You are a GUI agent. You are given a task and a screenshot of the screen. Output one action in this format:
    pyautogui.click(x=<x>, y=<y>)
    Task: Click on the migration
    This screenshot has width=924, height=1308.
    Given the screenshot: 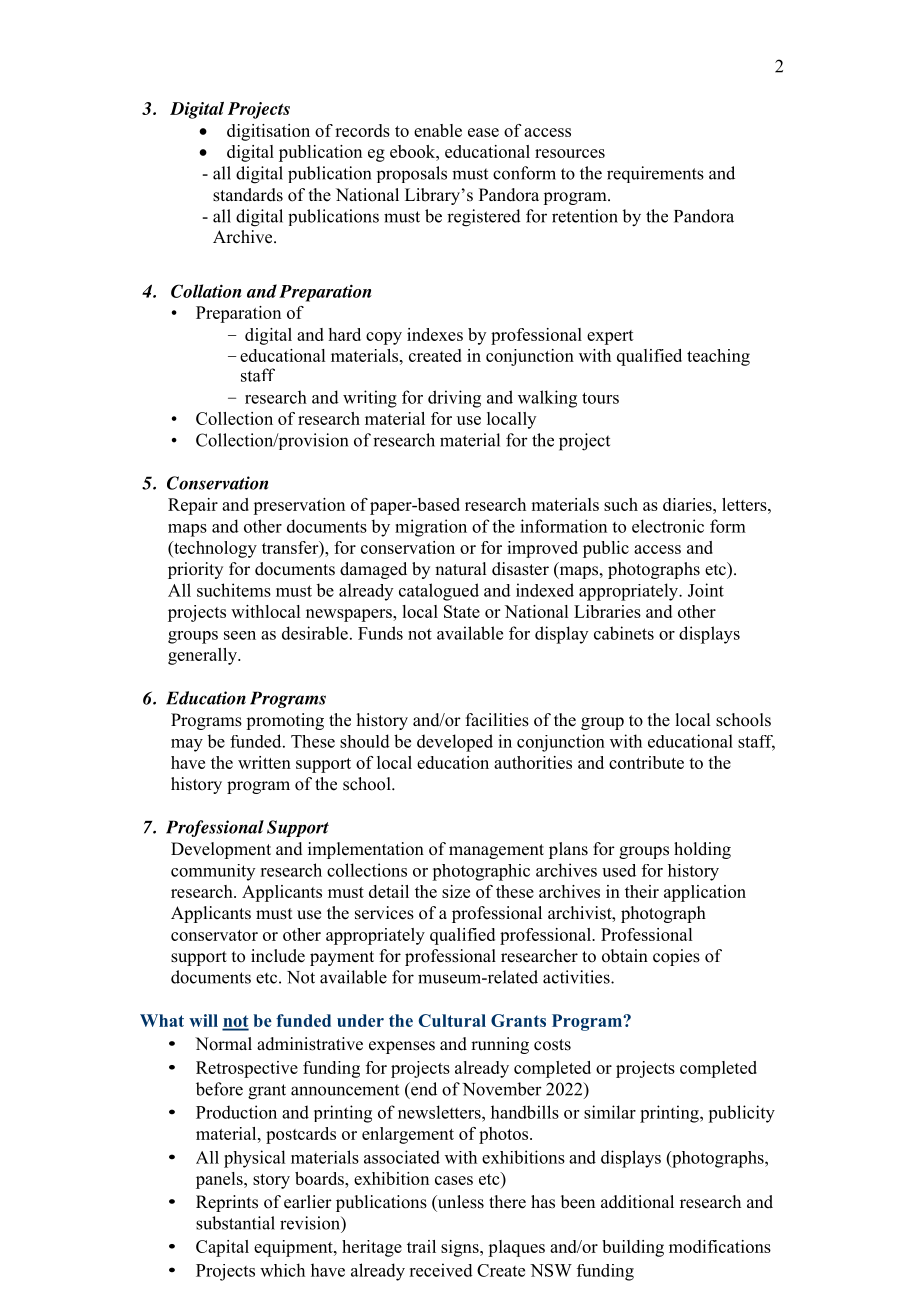 What is the action you would take?
    pyautogui.click(x=431, y=528)
